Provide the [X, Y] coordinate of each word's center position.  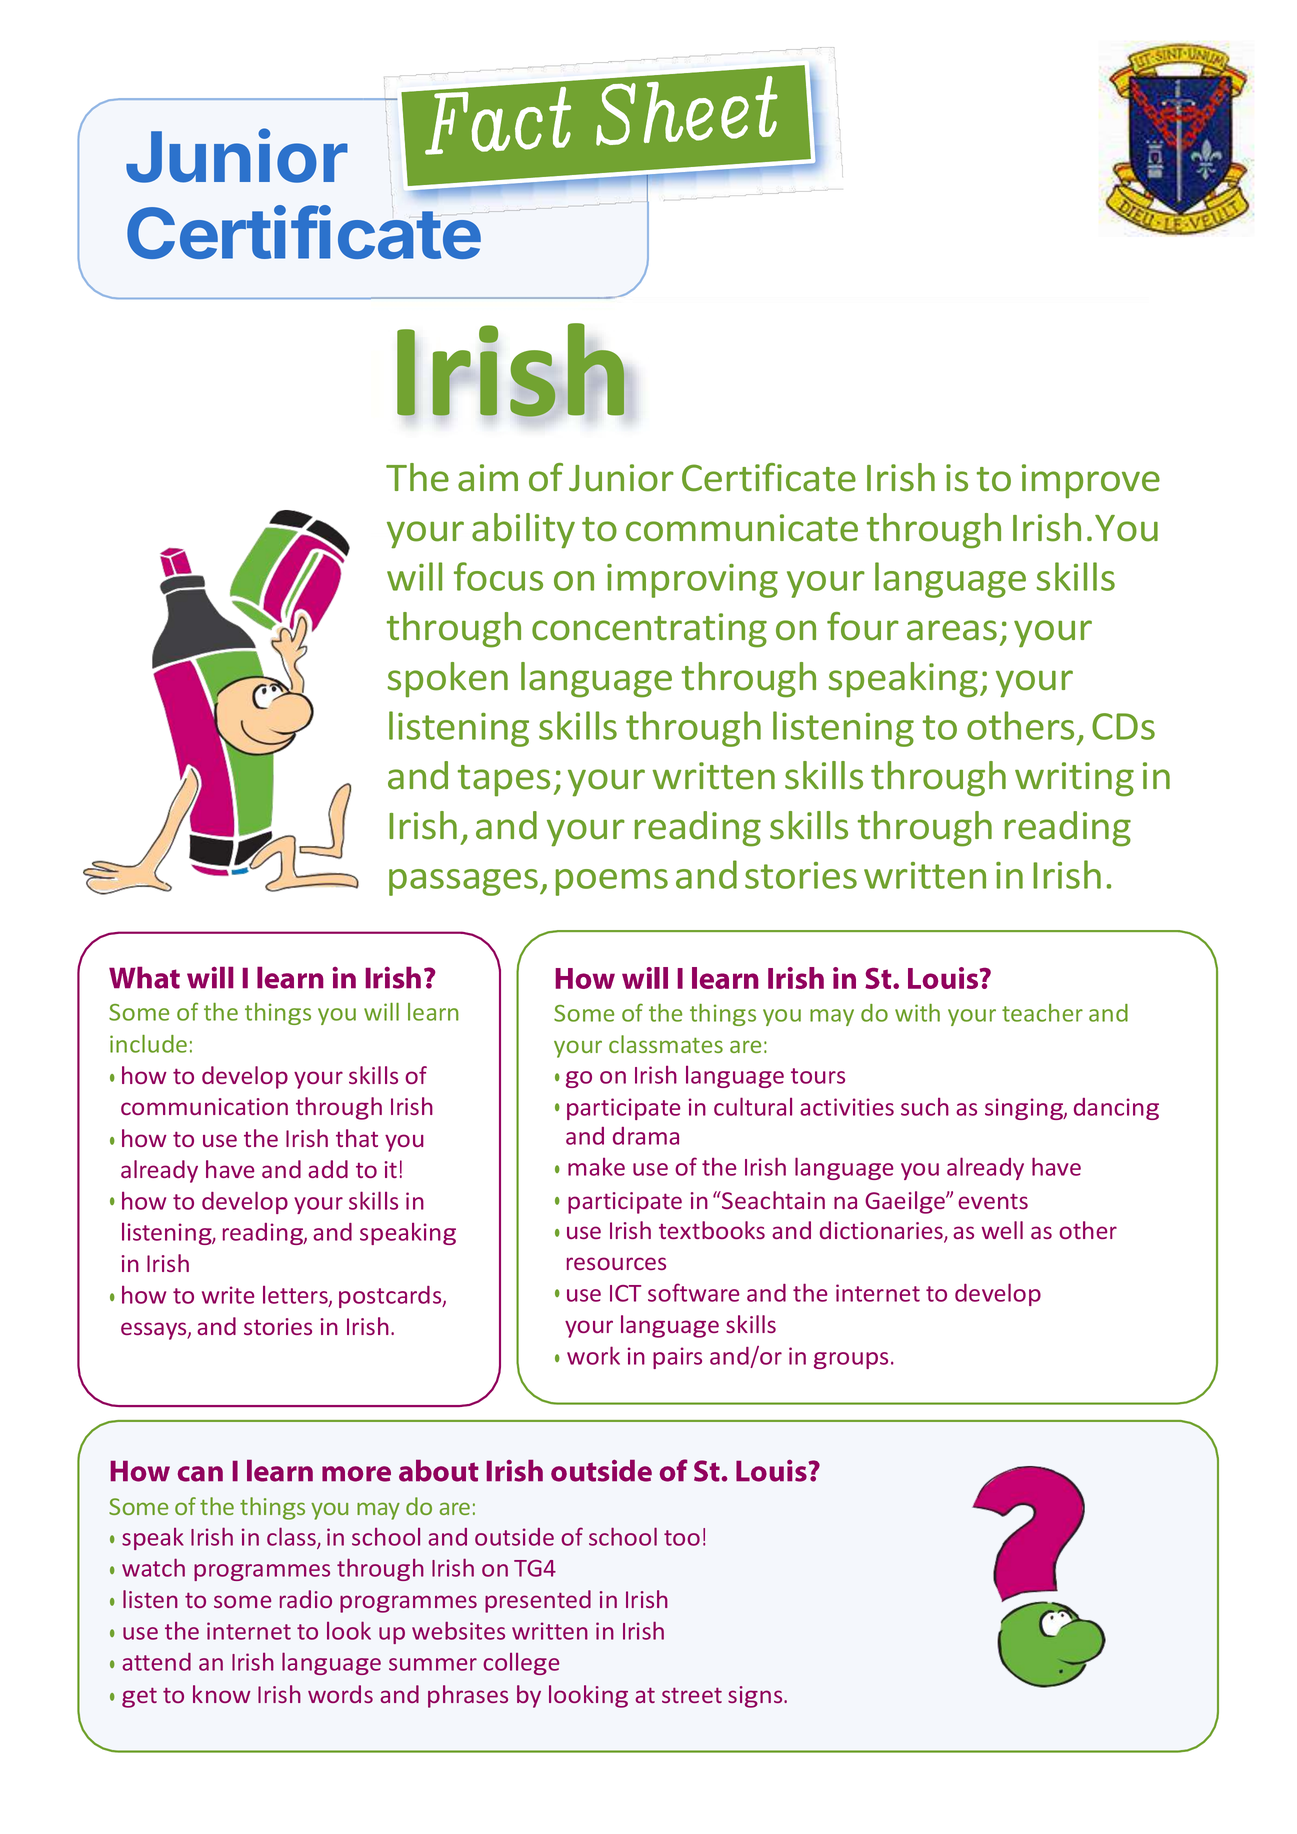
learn [433, 1012]
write [228, 1295]
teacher [1042, 1013]
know [222, 1694]
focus [498, 576]
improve [1091, 481]
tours [818, 1076]
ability [523, 531]
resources [616, 1263]
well [1002, 1230]
